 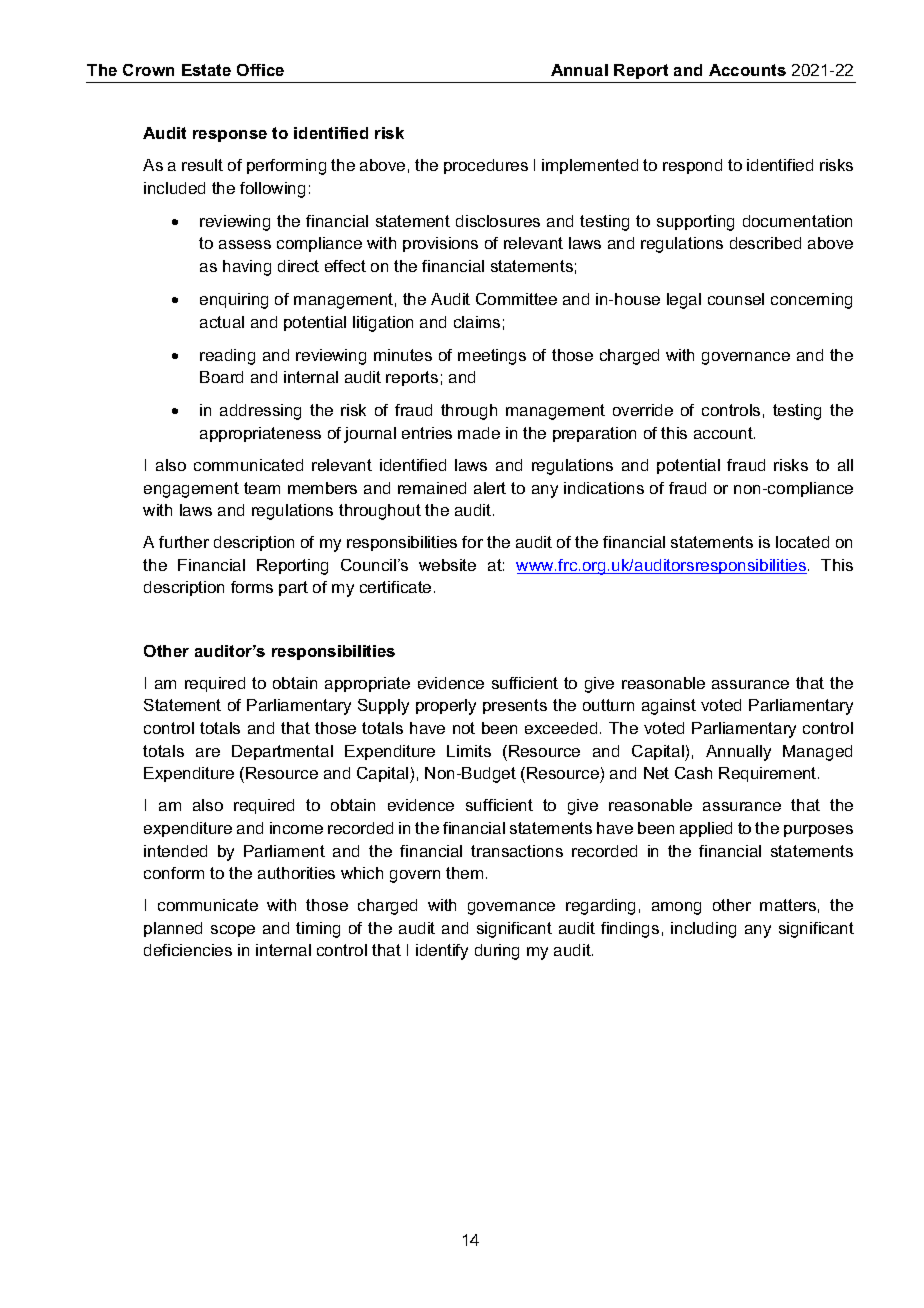 What do you see at coordinates (262, 488) in the screenshot?
I see `team` at bounding box center [262, 488].
